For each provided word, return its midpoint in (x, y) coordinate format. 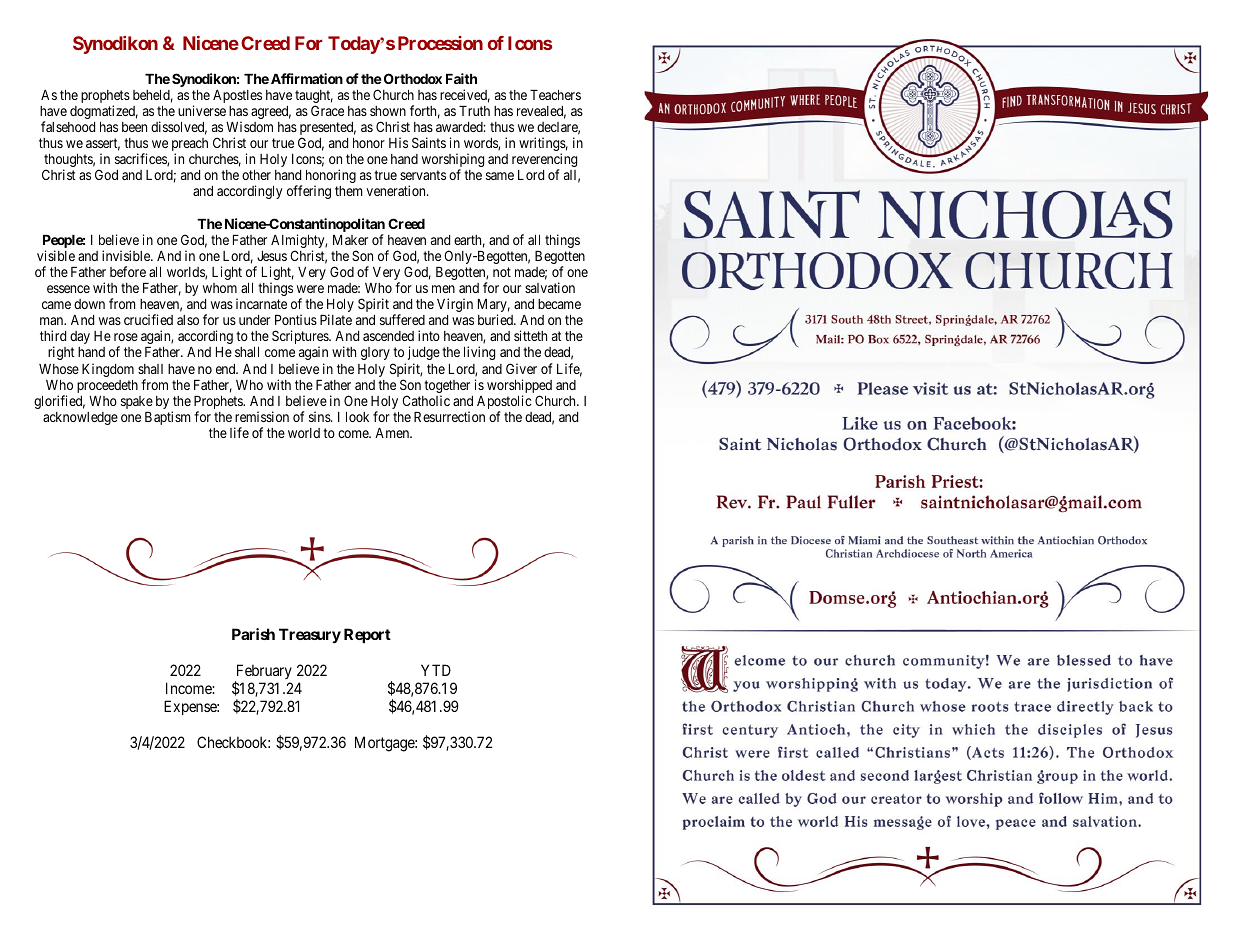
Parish (253, 634)
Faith (461, 78)
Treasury (310, 635)
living (479, 353)
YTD (436, 670)
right (61, 353)
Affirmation (307, 78)
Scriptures (301, 338)
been (134, 127)
